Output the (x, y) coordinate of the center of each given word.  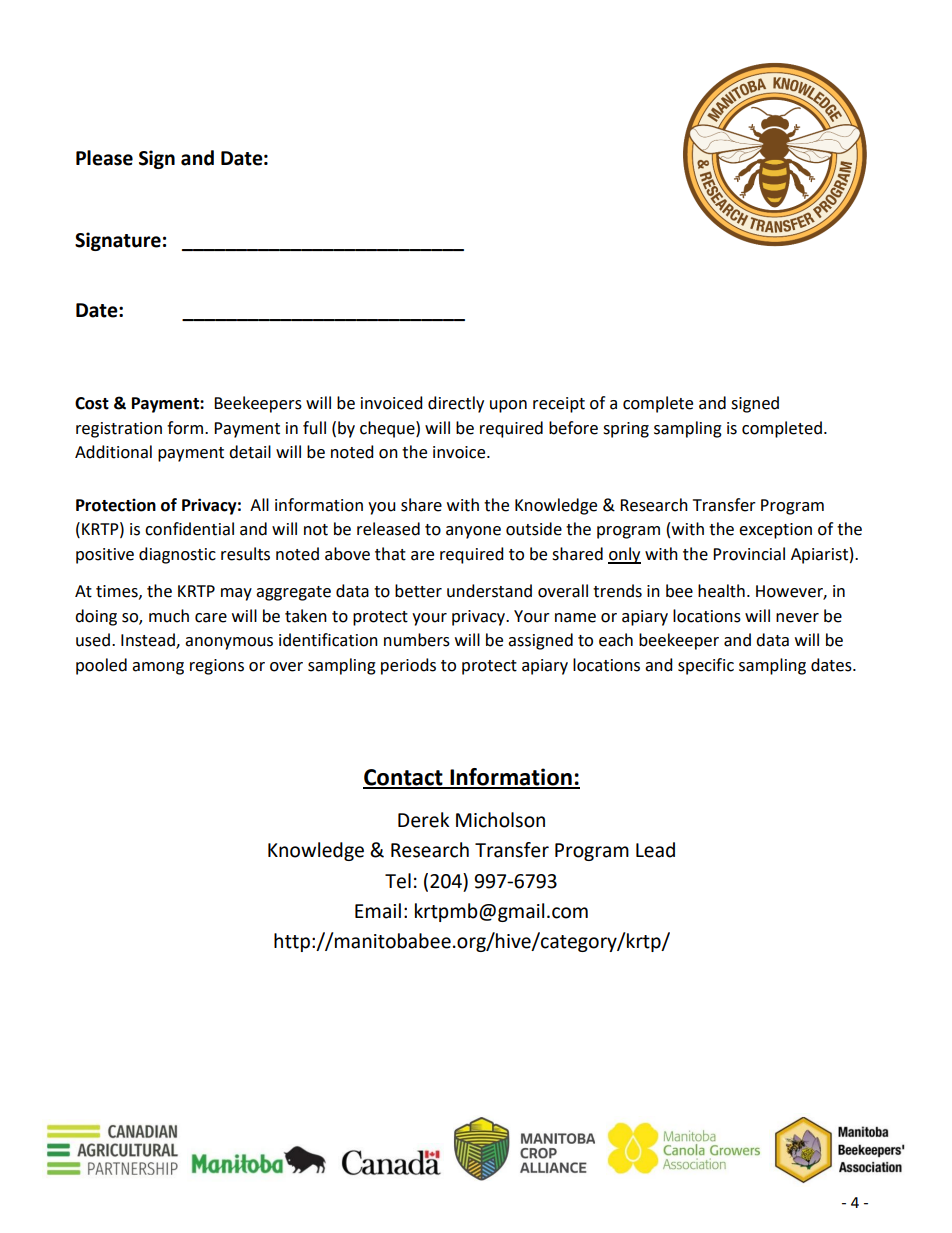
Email (378, 911)
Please (104, 158)
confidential (189, 529)
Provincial (749, 554)
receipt (559, 405)
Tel (398, 881)
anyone (473, 532)
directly (456, 404)
